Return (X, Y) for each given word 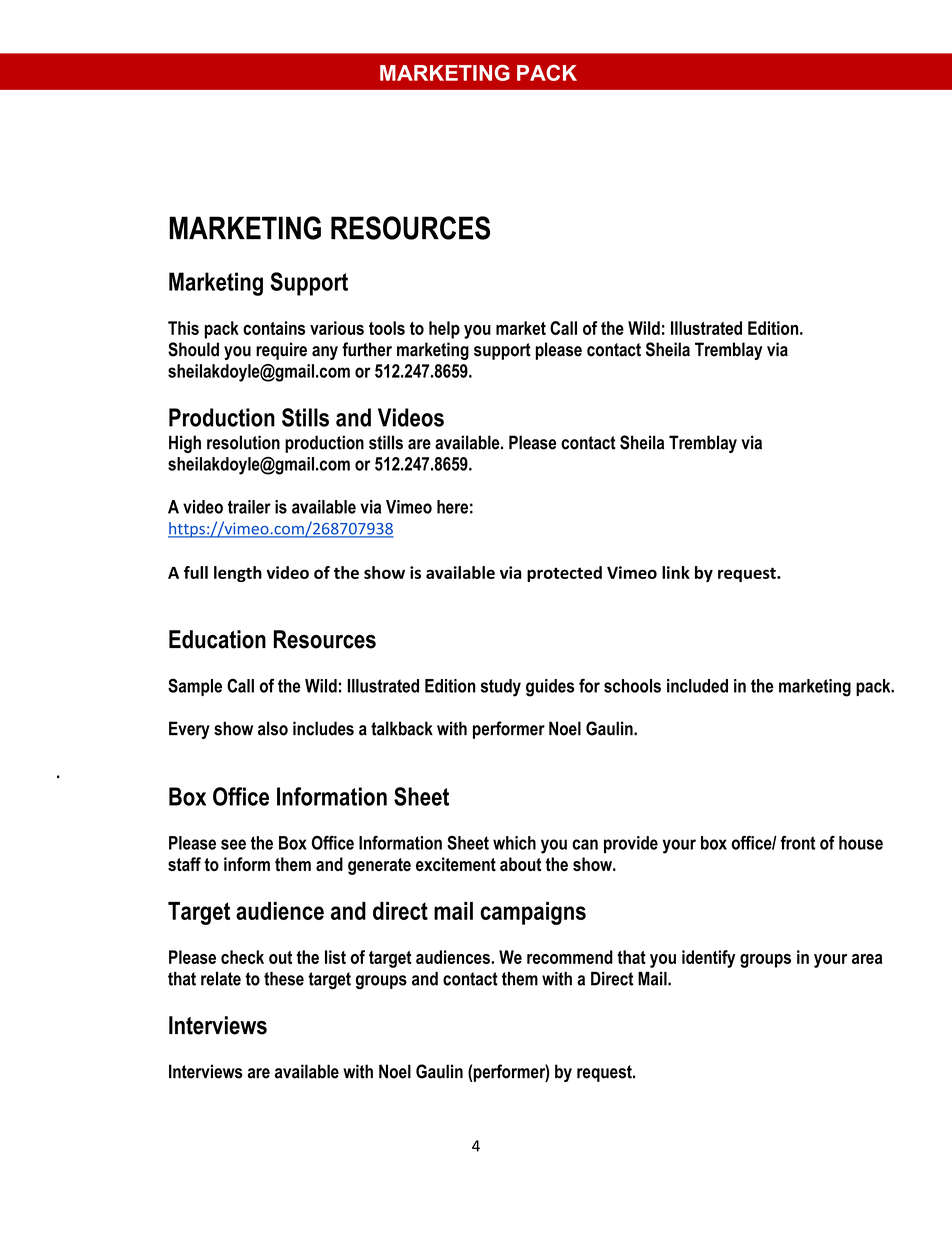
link (676, 572)
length (238, 574)
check (242, 957)
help (444, 330)
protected (564, 574)
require (281, 351)
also (273, 728)
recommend (570, 957)
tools (387, 328)
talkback (402, 728)
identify (708, 959)
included (697, 686)
